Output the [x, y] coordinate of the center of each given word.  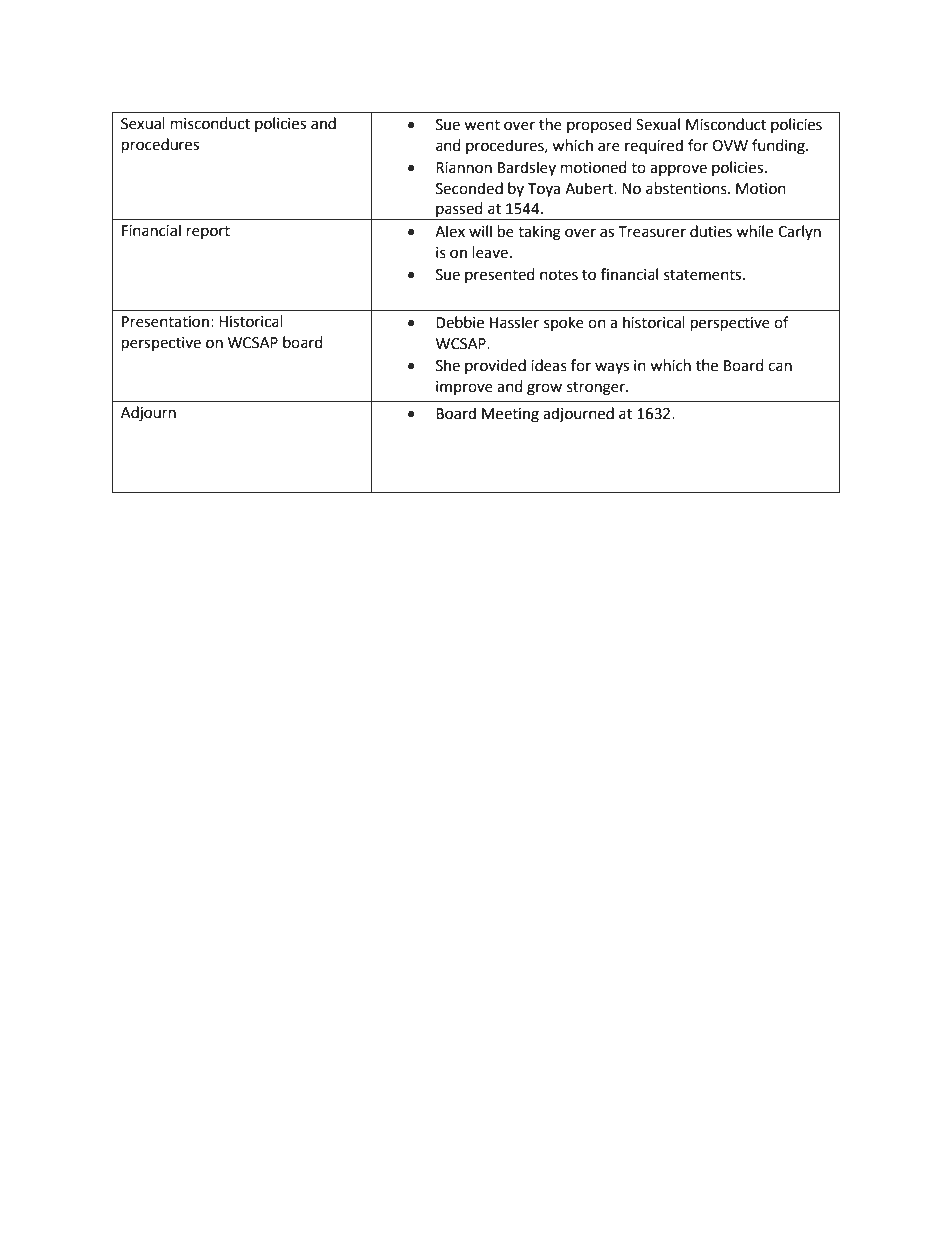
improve [464, 388]
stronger [597, 389]
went [482, 125]
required [654, 146]
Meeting [510, 415]
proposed [599, 125]
